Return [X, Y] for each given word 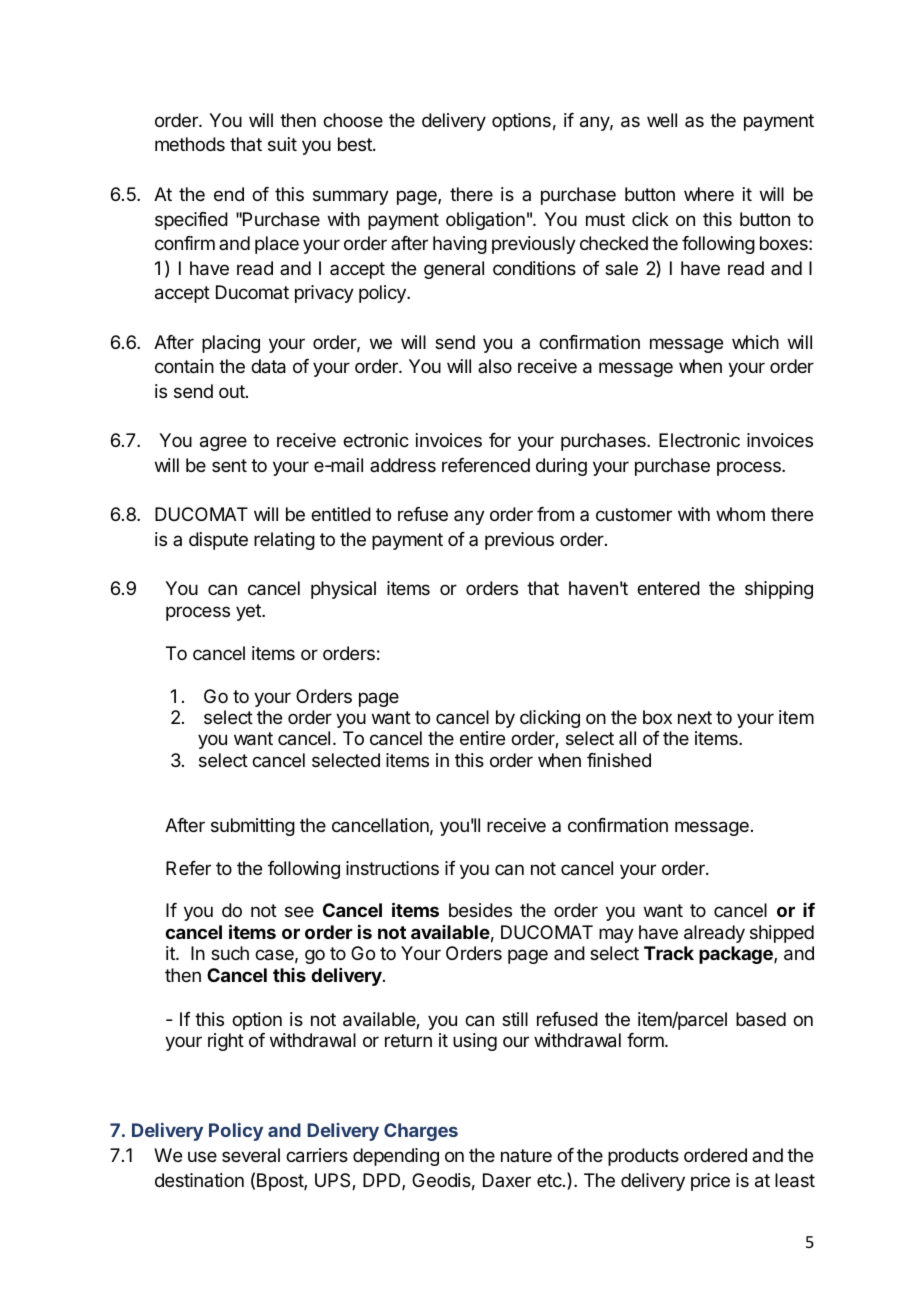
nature [526, 1155]
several [251, 1155]
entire [482, 738]
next [695, 717]
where [709, 194]
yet [249, 612]
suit [282, 144]
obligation [485, 221]
